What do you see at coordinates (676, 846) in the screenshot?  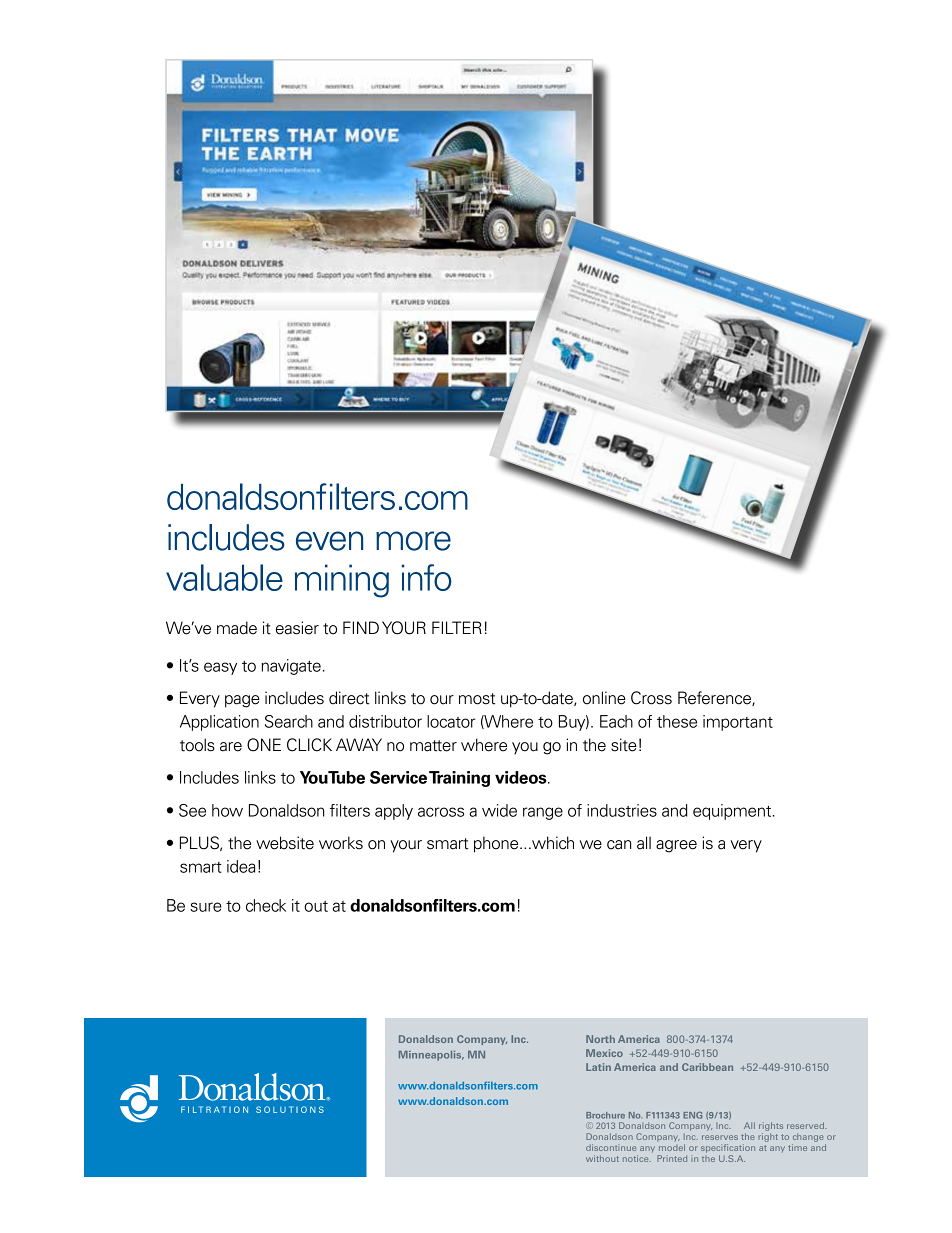 I see `agree` at bounding box center [676, 846].
